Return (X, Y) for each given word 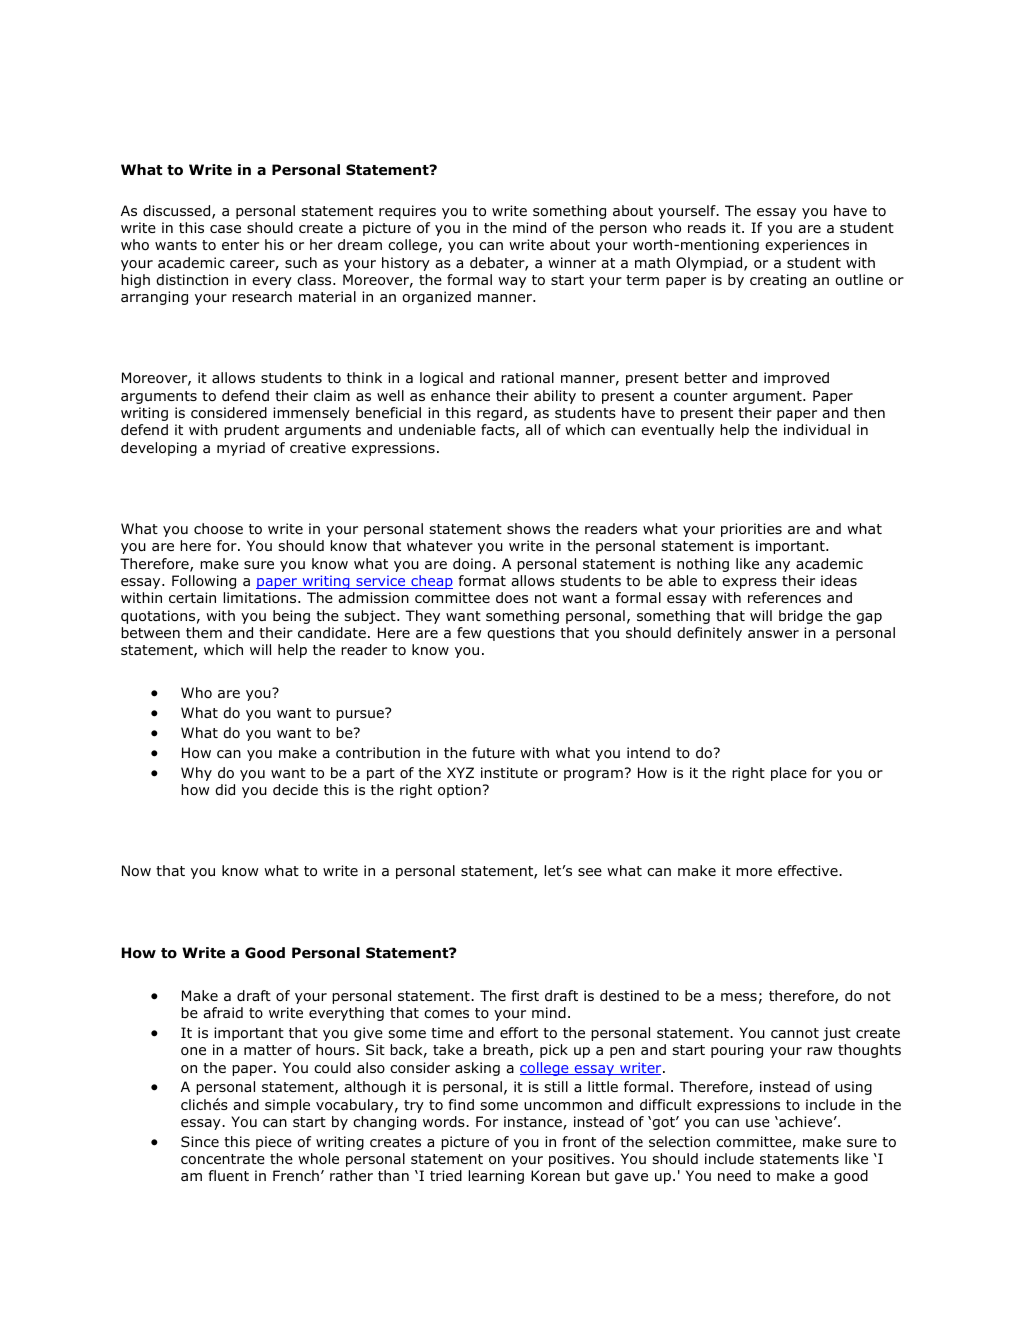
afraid (223, 1012)
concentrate (223, 1159)
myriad (241, 449)
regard (499, 414)
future (493, 752)
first (525, 995)
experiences (807, 246)
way (512, 282)
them (204, 632)
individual (817, 430)
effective (809, 870)
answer (773, 634)
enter (240, 245)
